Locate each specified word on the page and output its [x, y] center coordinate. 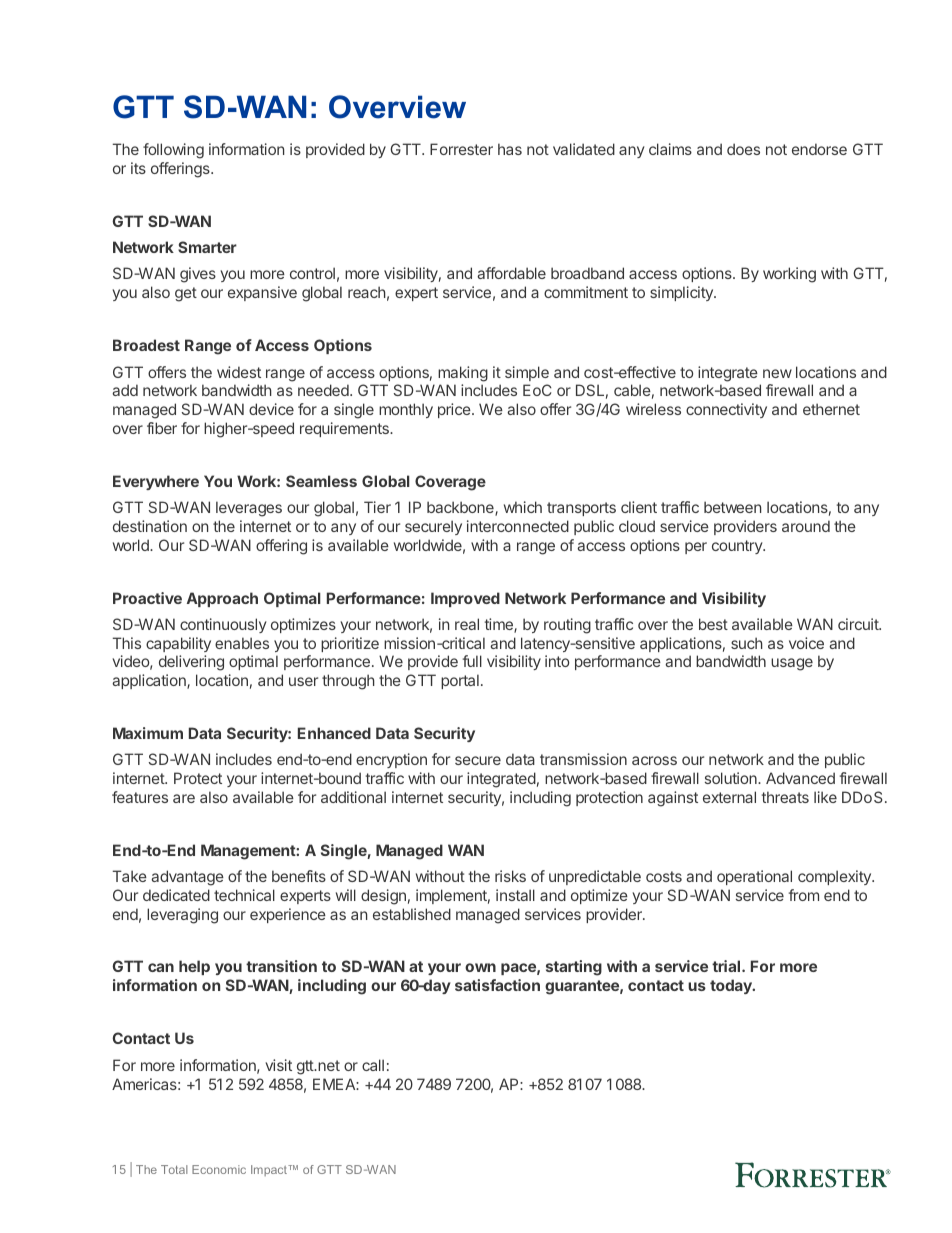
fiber [162, 428]
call [373, 1065]
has [510, 149]
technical [244, 895]
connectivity [726, 410]
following [173, 151]
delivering [191, 663]
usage [792, 664]
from [804, 895]
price [455, 410]
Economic [219, 1169]
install [515, 895]
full [472, 661]
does [743, 149]
